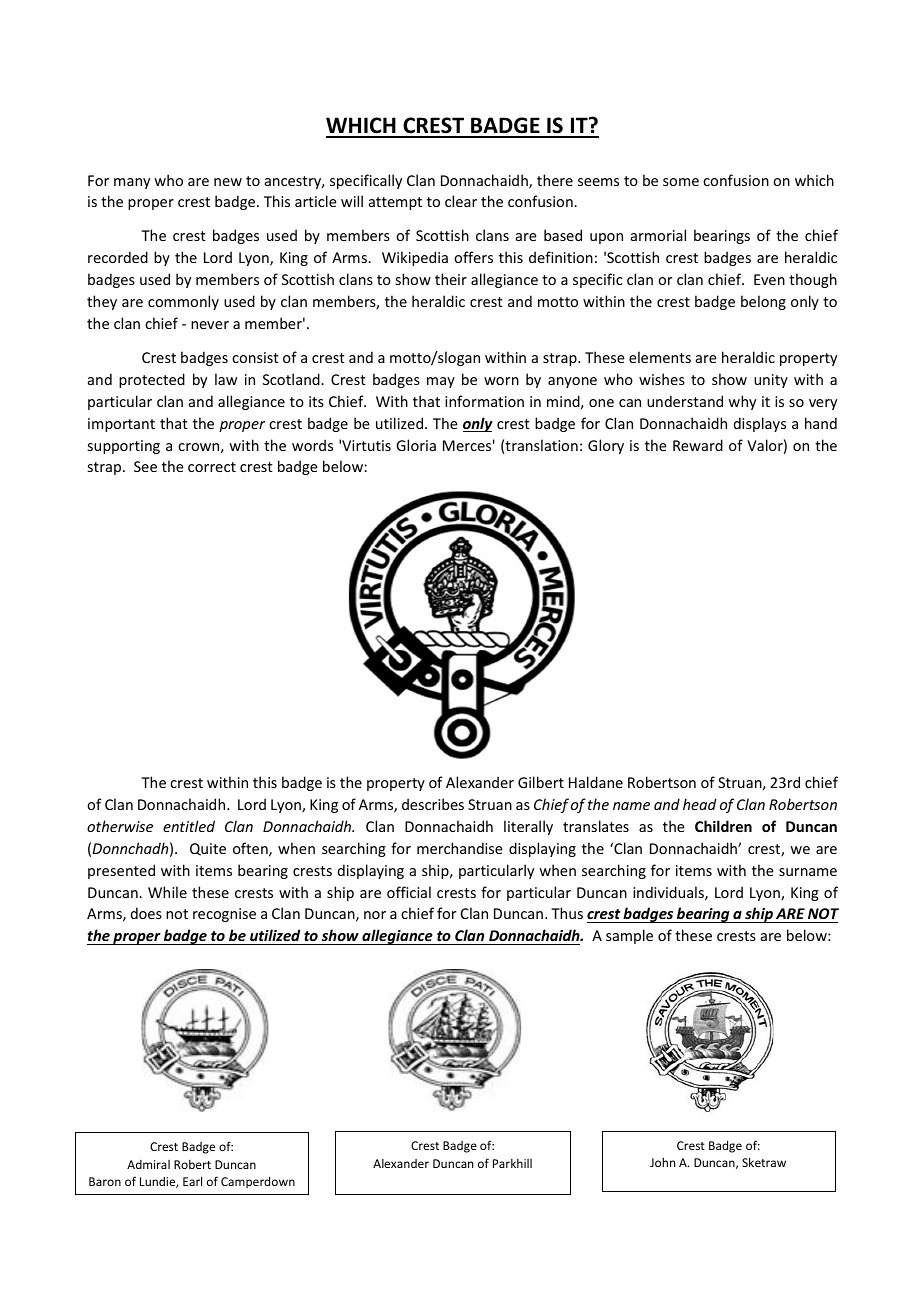  What do you see at coordinates (212, 467) in the document?
I see `correct` at bounding box center [212, 467].
